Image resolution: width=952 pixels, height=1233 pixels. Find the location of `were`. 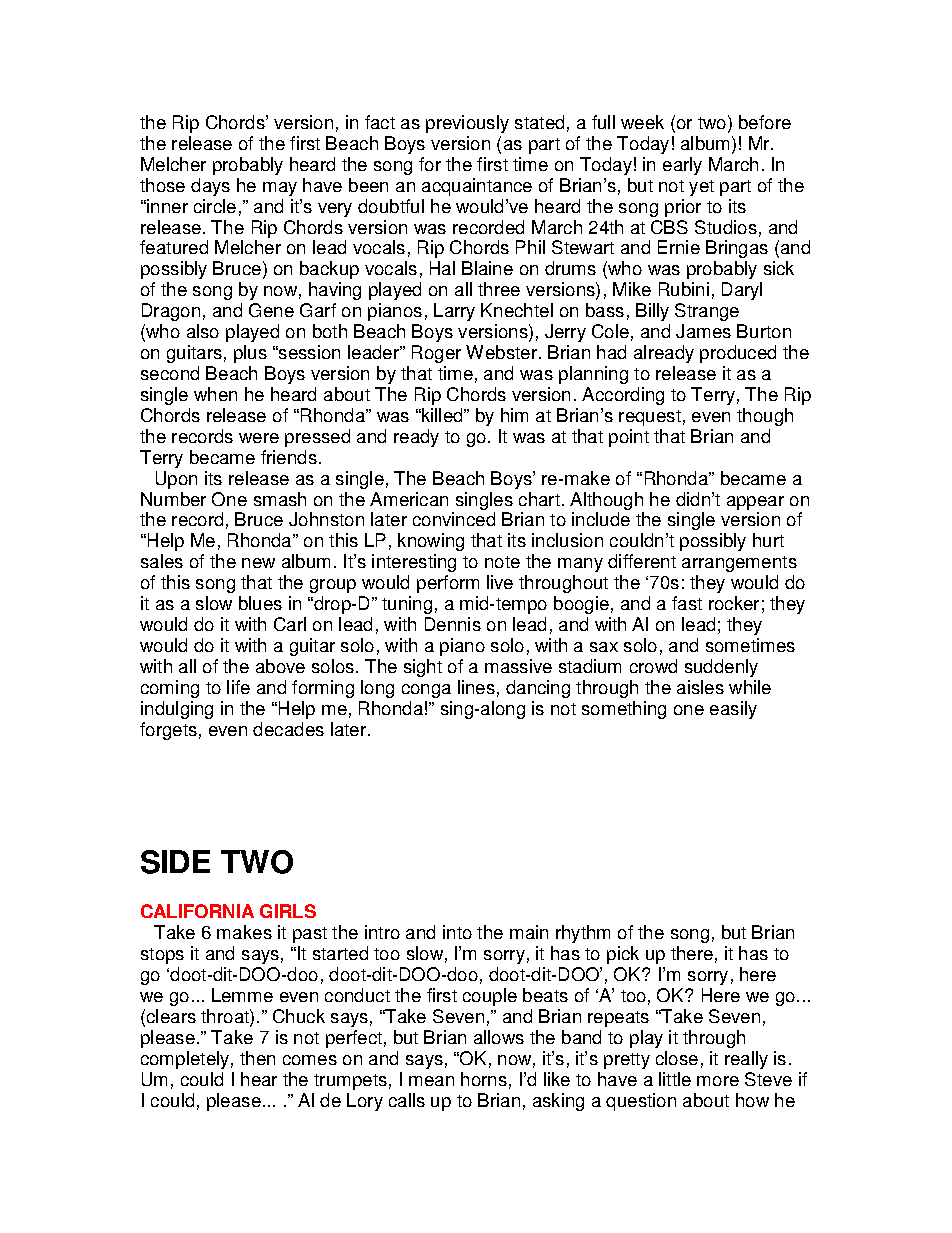

were is located at coordinates (259, 438).
